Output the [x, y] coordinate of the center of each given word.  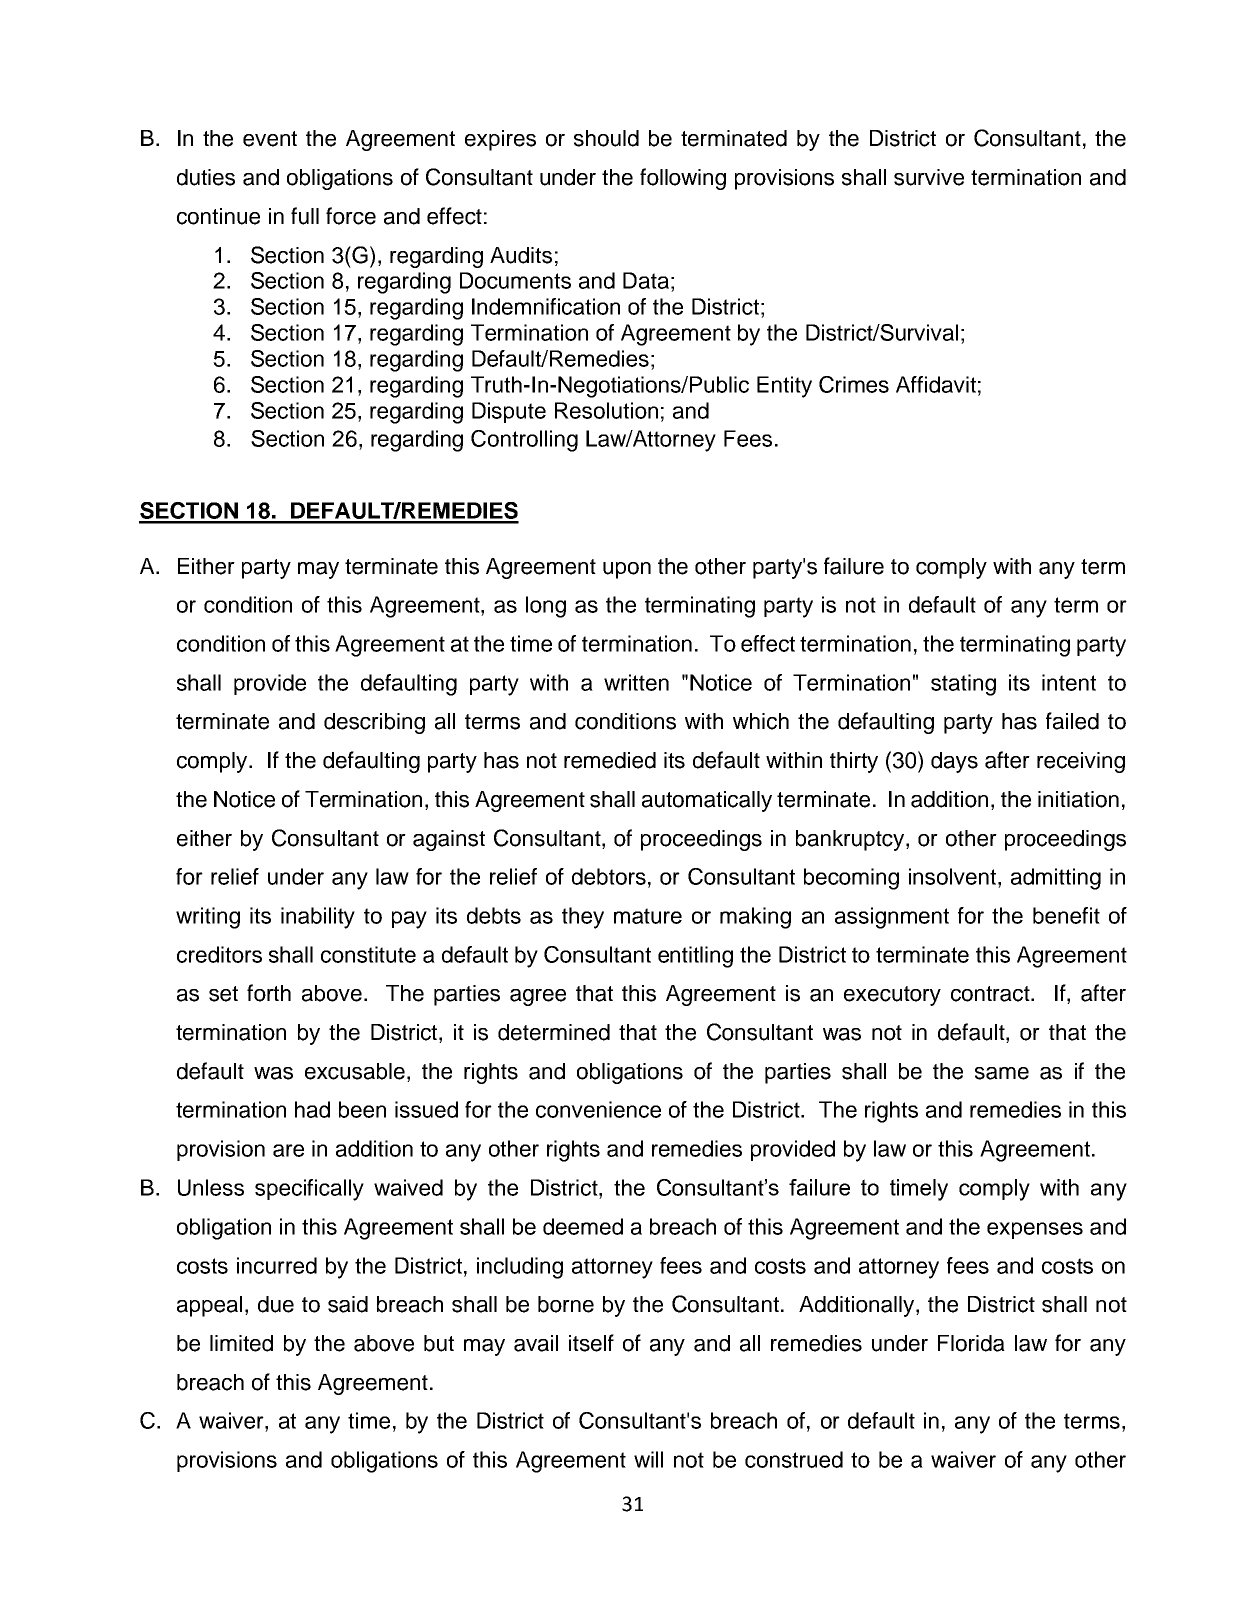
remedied [610, 760]
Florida [971, 1343]
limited [241, 1343]
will [648, 1459]
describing [374, 723]
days [954, 762]
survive [929, 177]
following [683, 179]
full [305, 216]
